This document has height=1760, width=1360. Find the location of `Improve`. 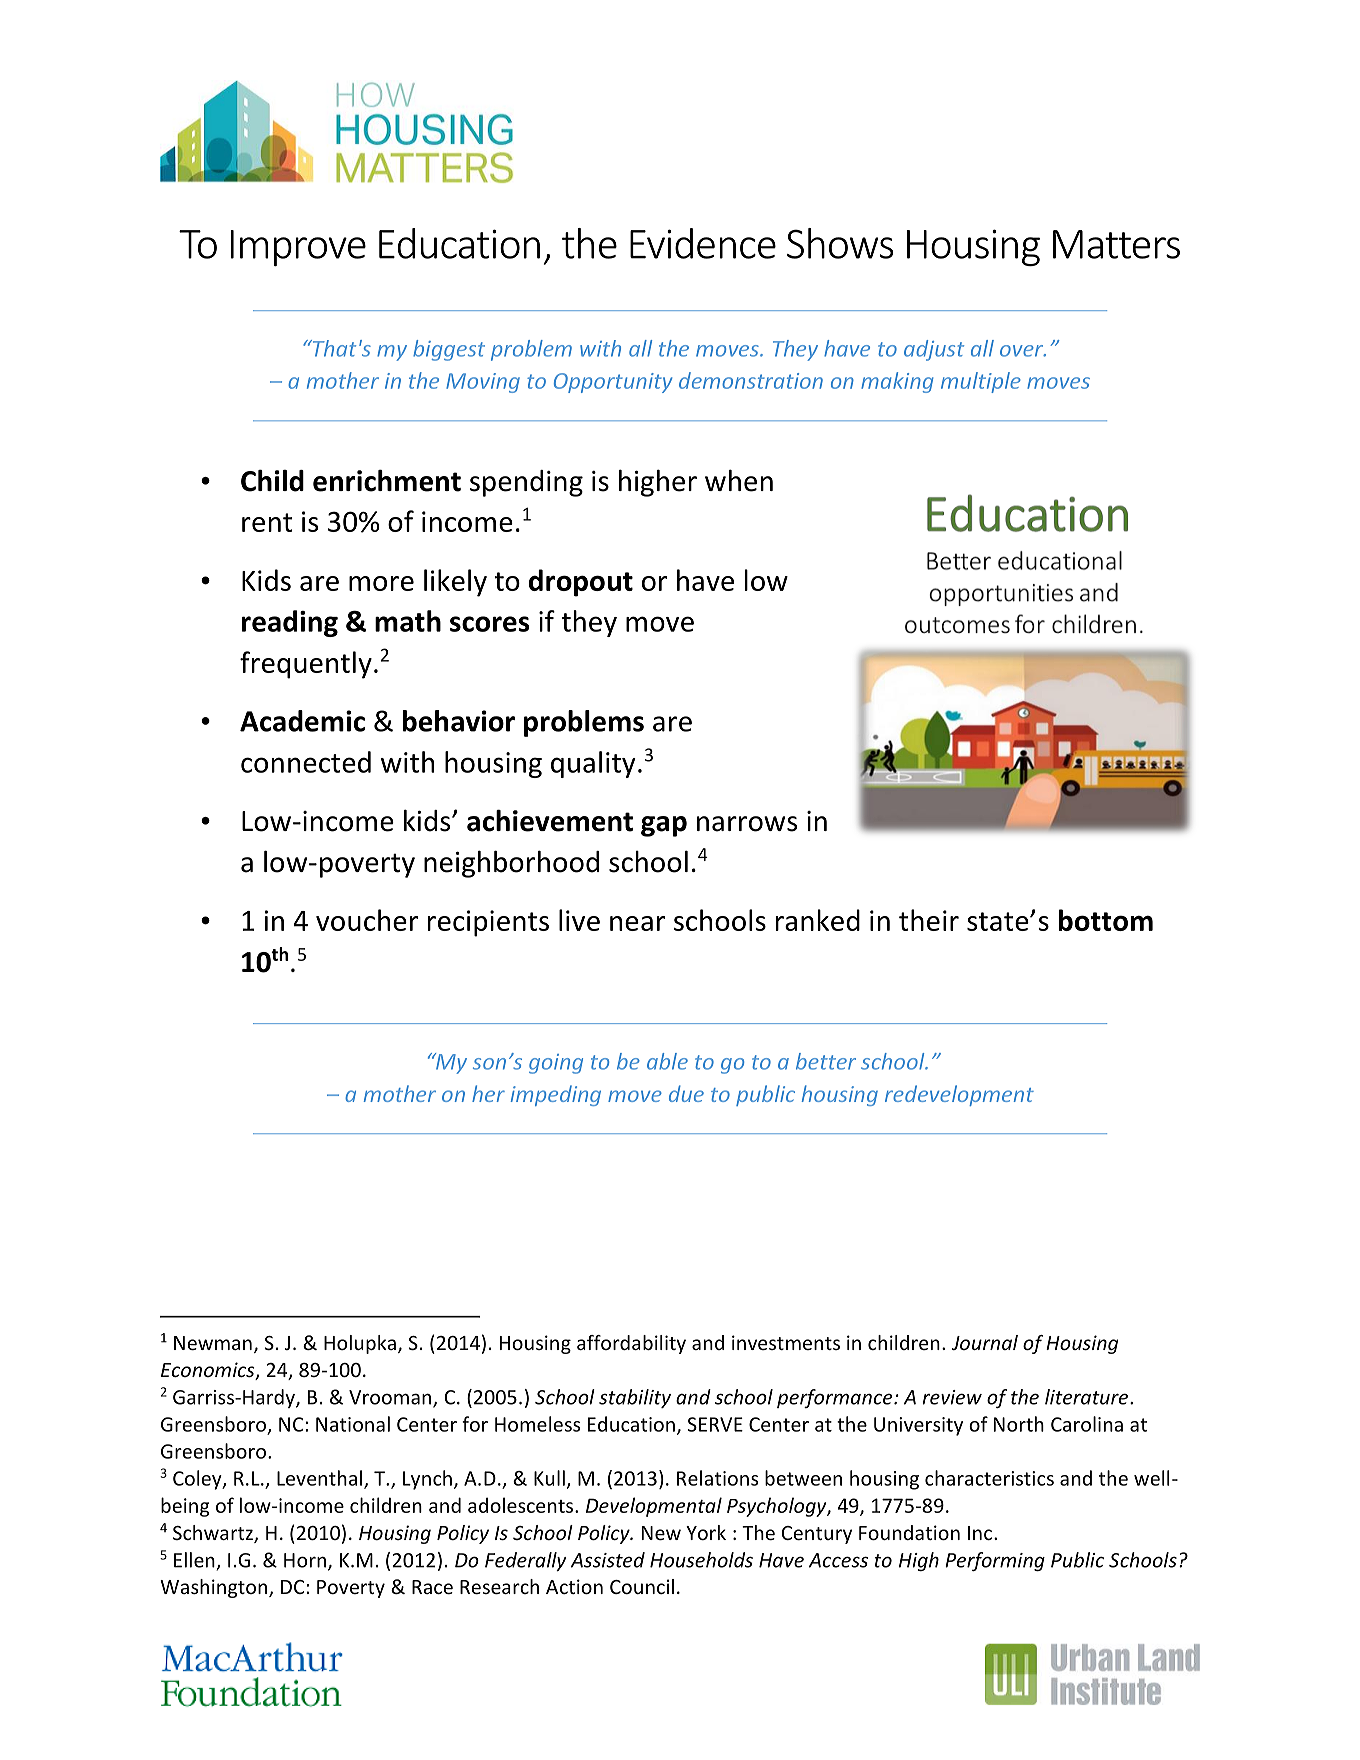

Improve is located at coordinates (298, 248).
